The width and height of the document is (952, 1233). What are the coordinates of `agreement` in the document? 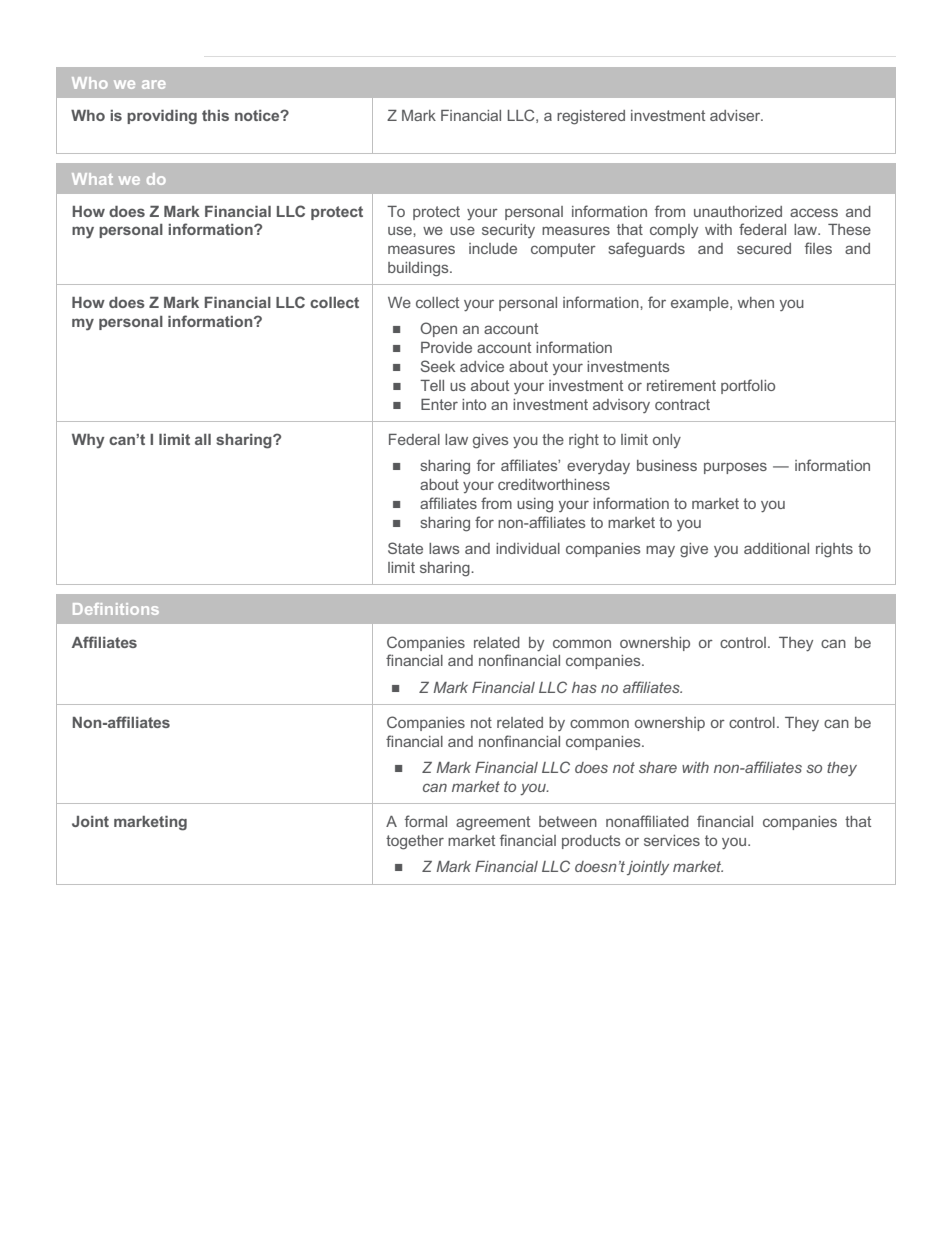 It's located at (493, 823).
